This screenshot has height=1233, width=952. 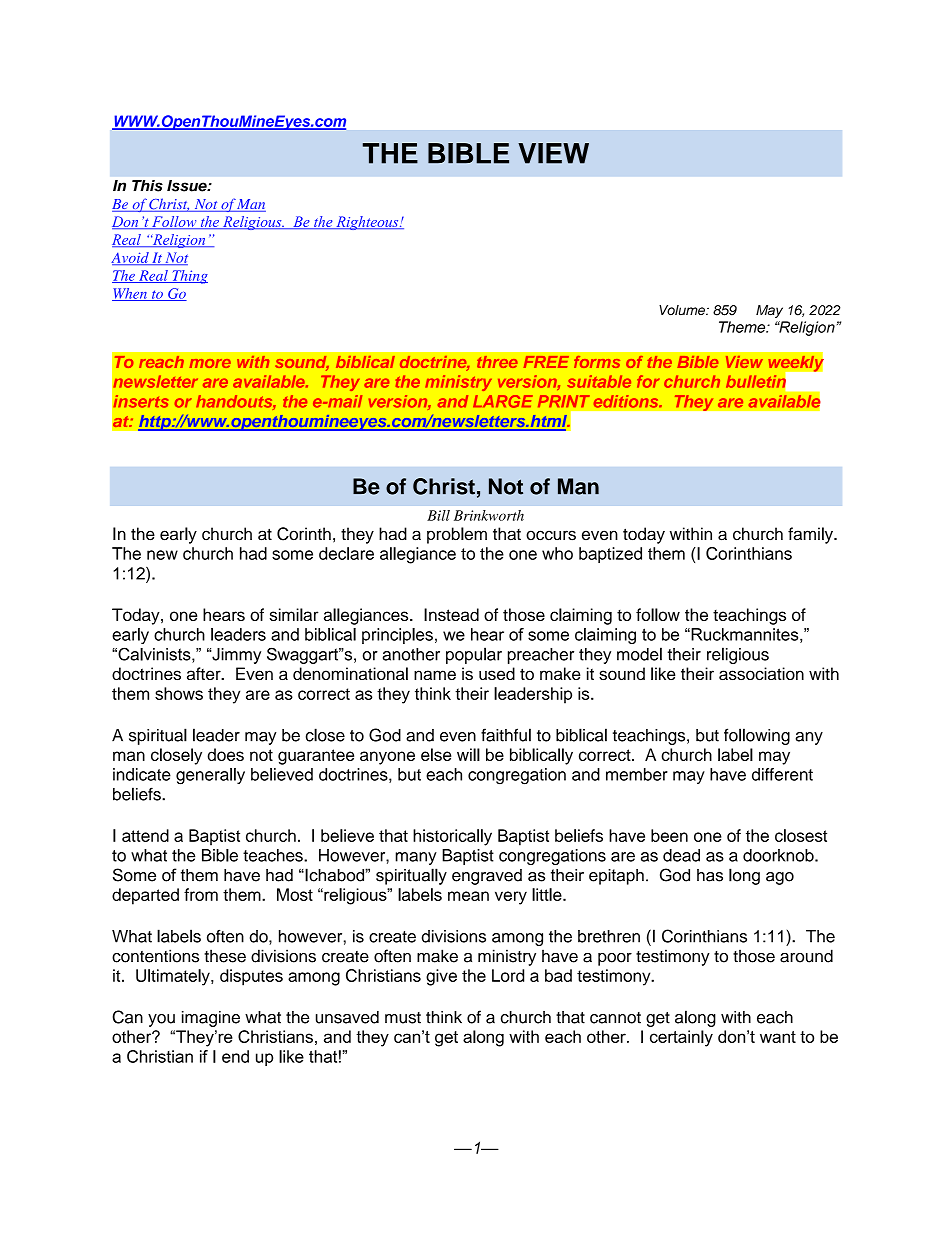 What do you see at coordinates (761, 673) in the screenshot?
I see `association` at bounding box center [761, 673].
